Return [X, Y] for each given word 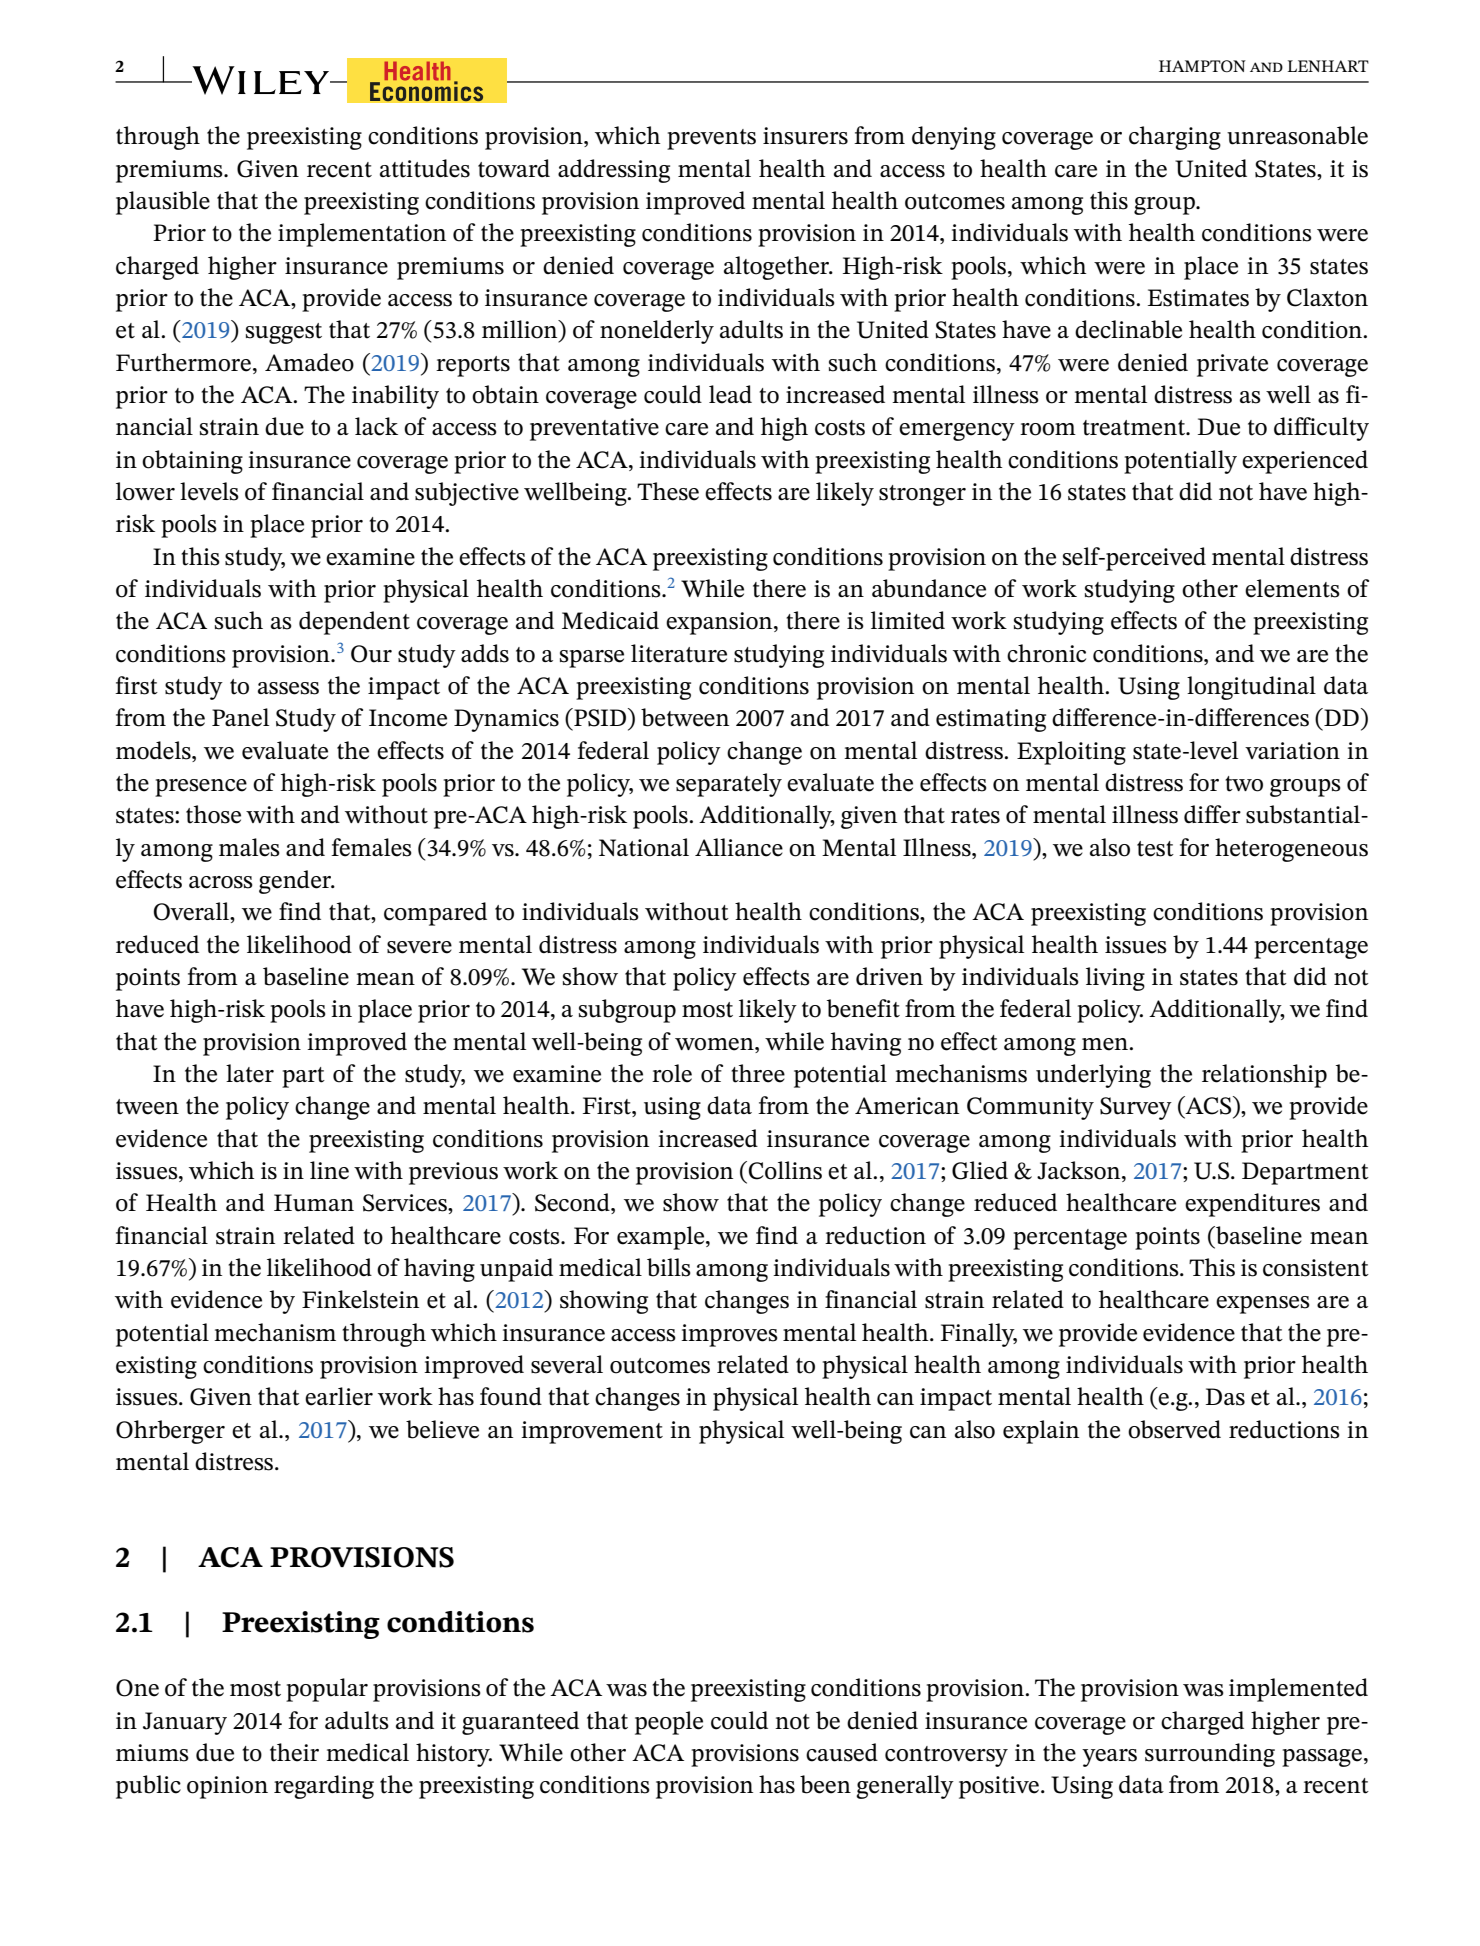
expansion [720, 623]
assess [288, 688]
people [669, 1723]
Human [314, 1203]
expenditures [1252, 1205]
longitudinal [1251, 688]
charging [1175, 138]
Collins [785, 1170]
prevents [711, 139]
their [294, 1752]
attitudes [425, 168]
